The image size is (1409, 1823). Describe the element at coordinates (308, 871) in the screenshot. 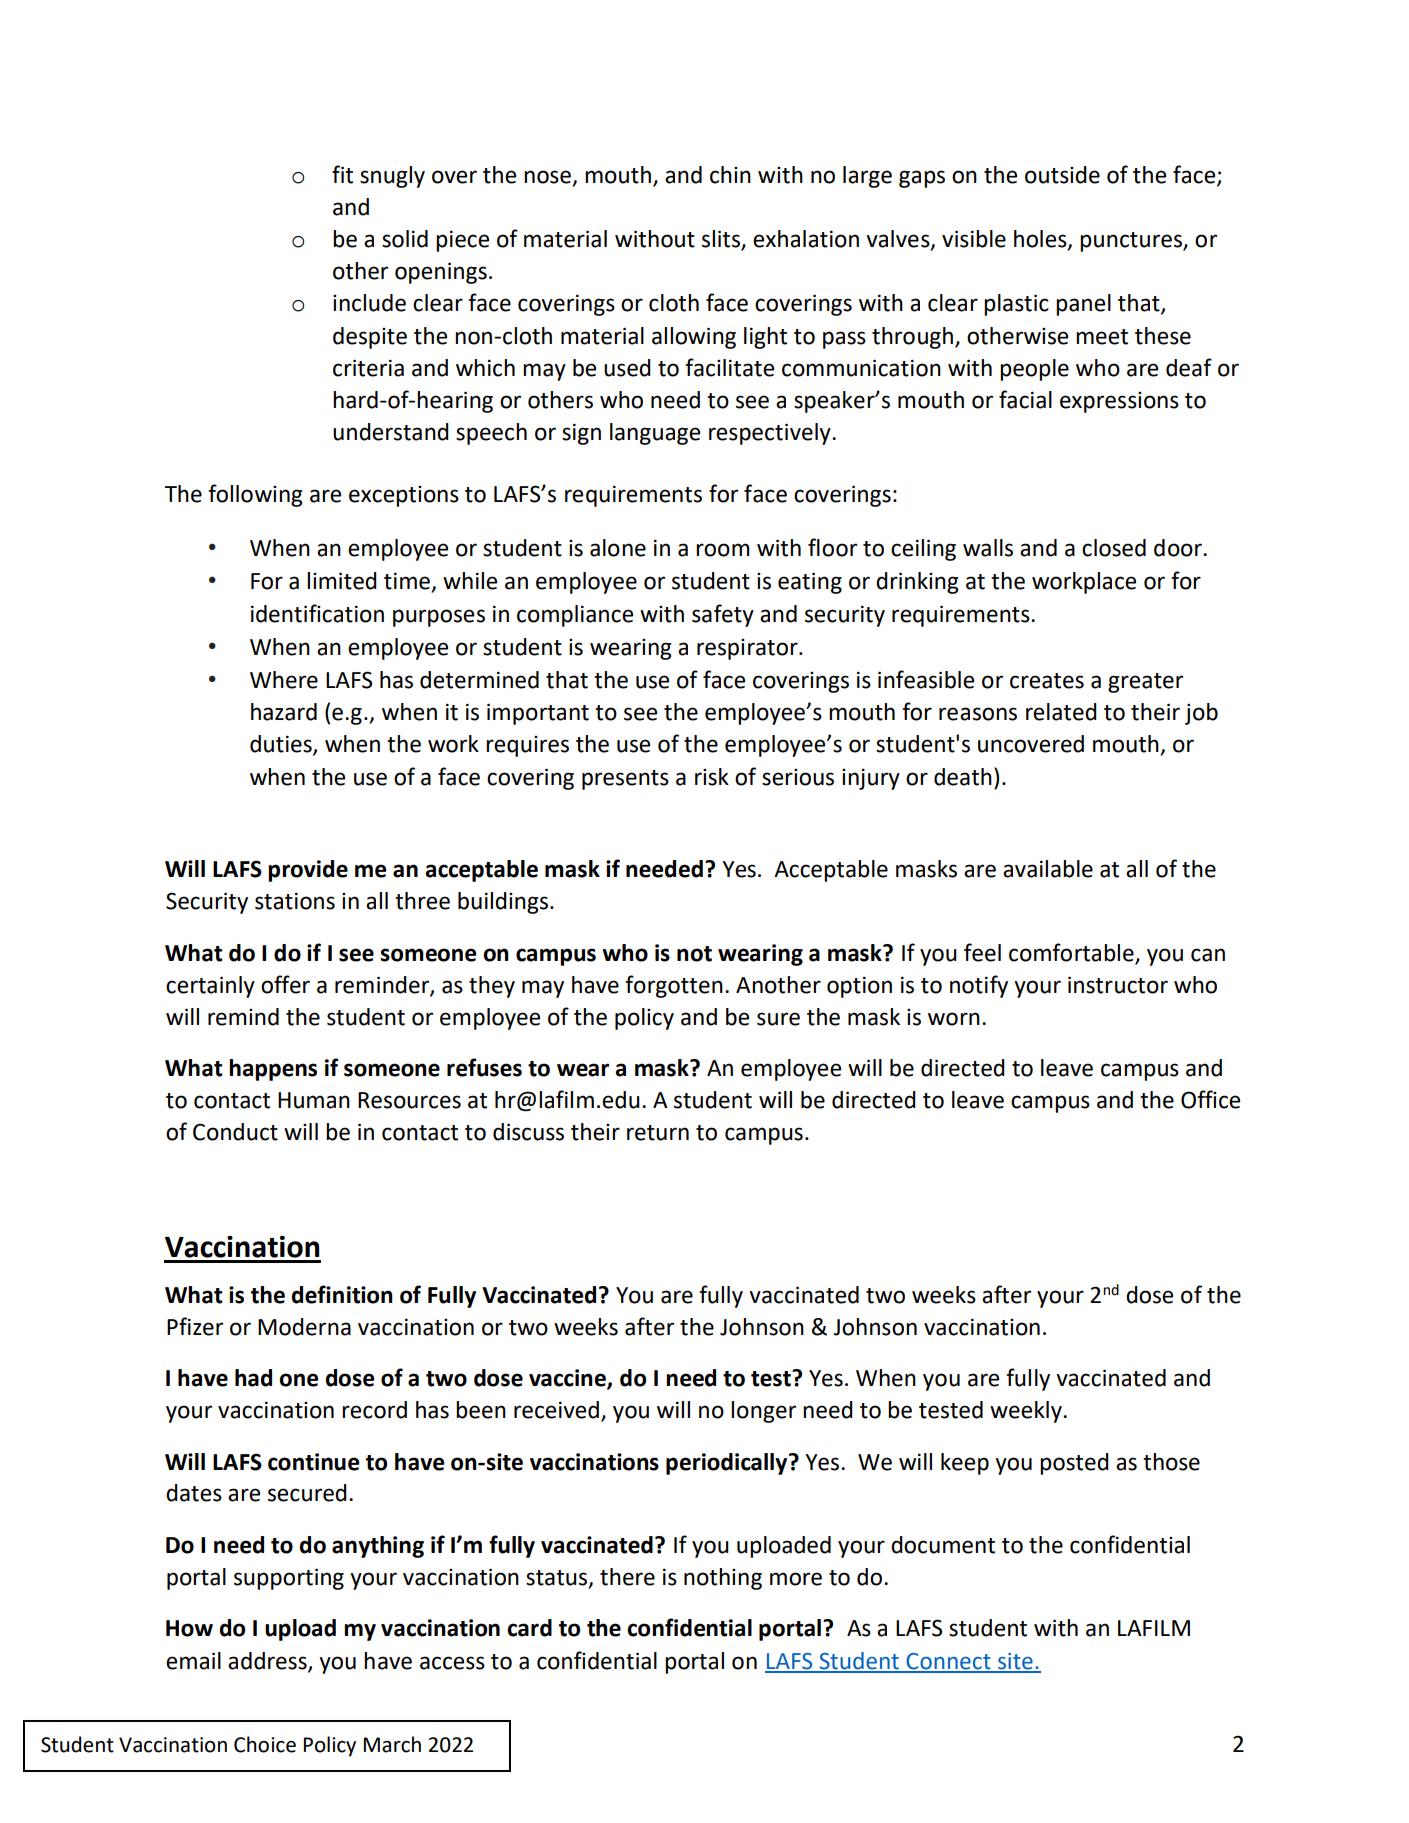

I see `provide` at that location.
